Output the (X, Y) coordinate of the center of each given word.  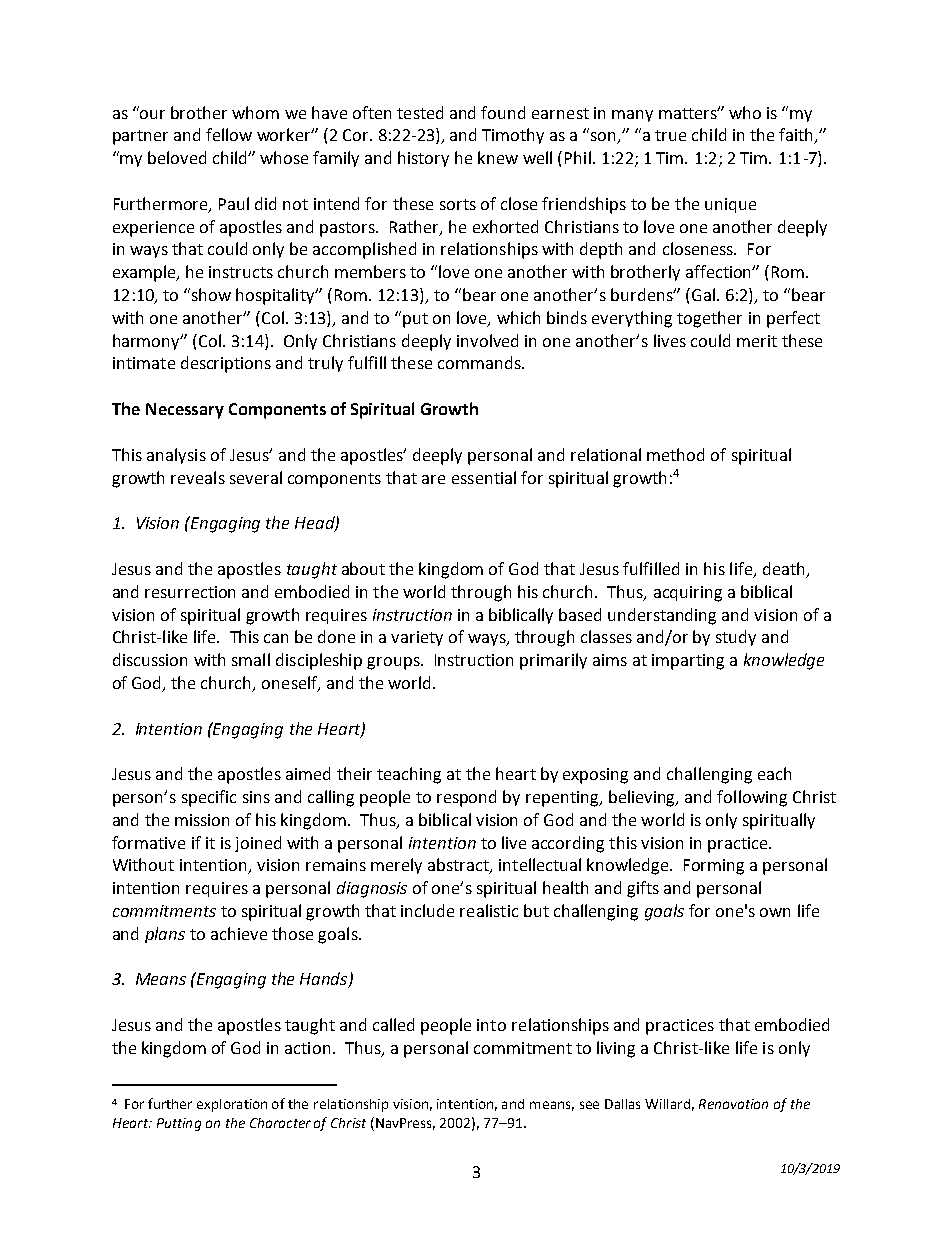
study (736, 638)
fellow (229, 134)
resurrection (190, 592)
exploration (232, 1105)
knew (498, 157)
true (670, 135)
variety (417, 638)
